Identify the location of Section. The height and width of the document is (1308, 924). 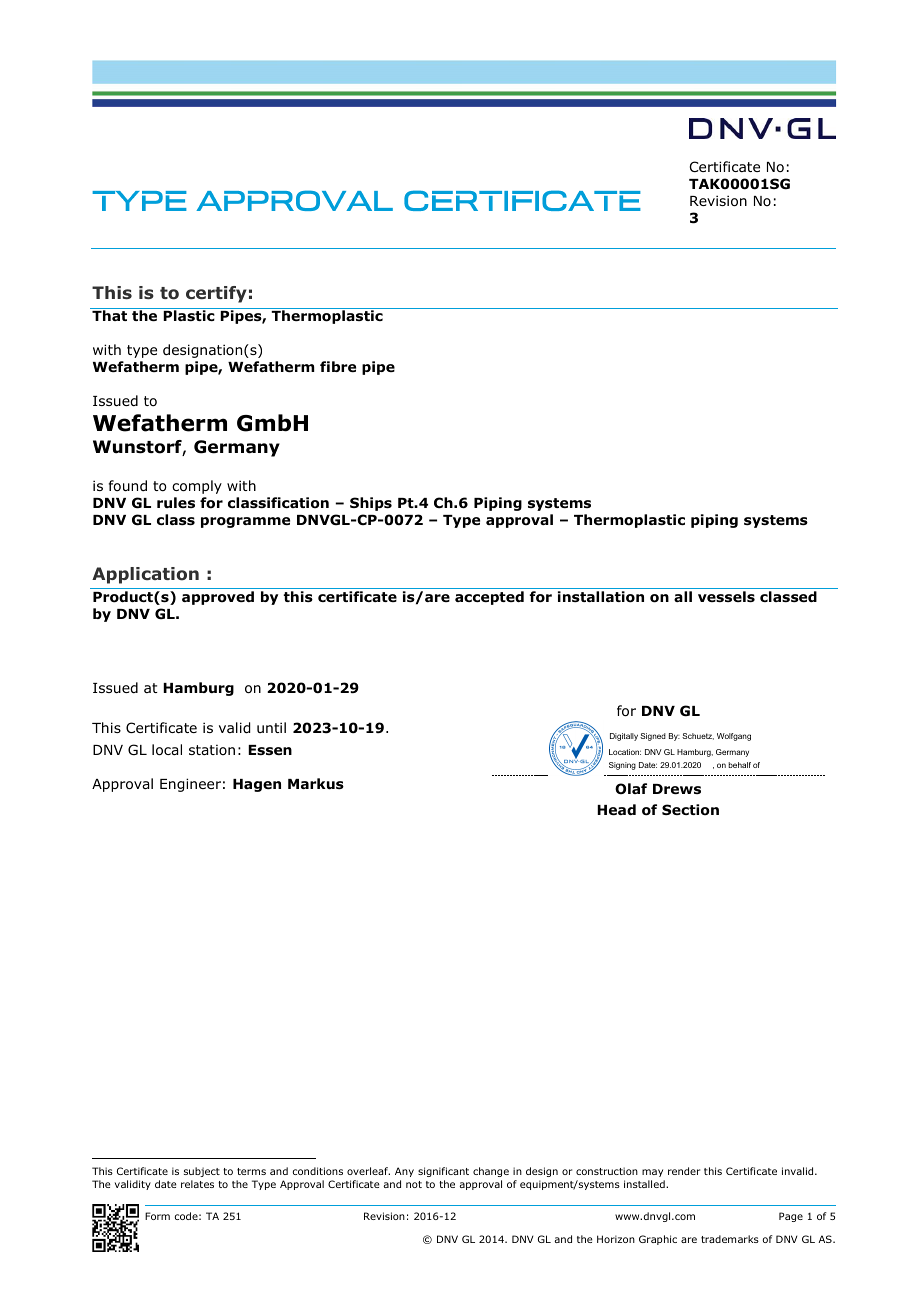
(690, 810).
